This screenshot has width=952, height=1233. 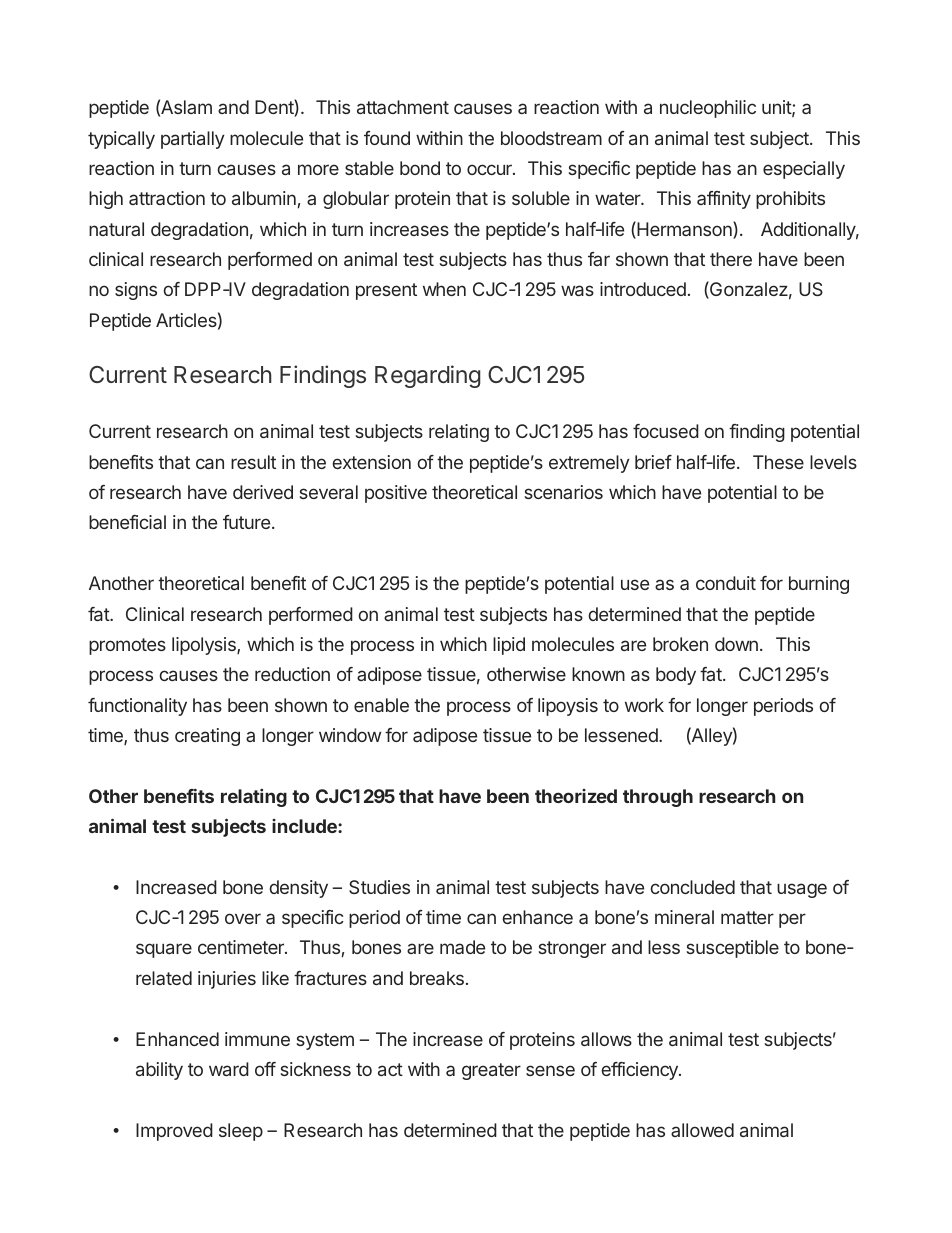 What do you see at coordinates (666, 431) in the screenshot?
I see `focused` at bounding box center [666, 431].
